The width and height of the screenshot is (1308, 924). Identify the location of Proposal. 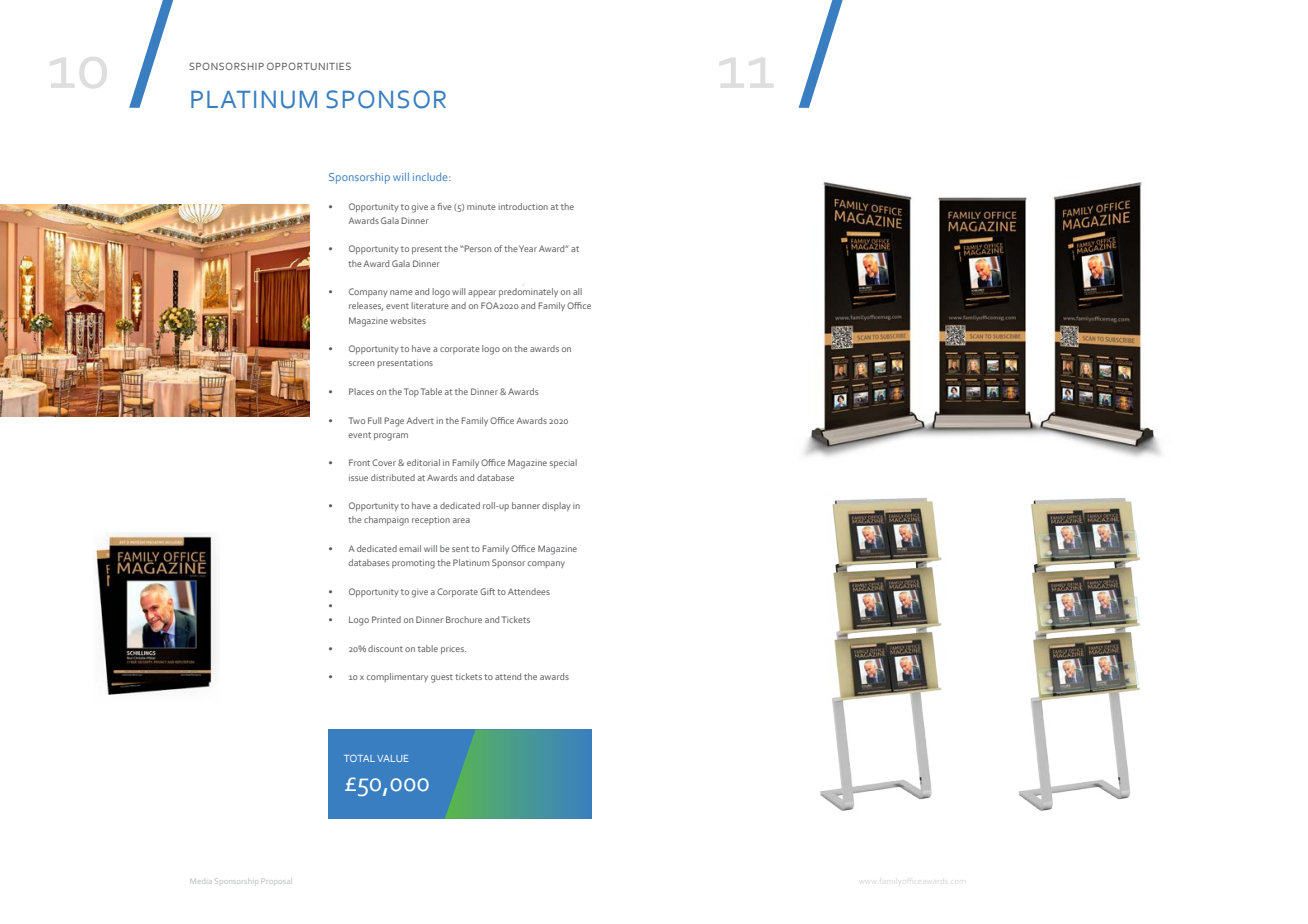
(276, 881).
